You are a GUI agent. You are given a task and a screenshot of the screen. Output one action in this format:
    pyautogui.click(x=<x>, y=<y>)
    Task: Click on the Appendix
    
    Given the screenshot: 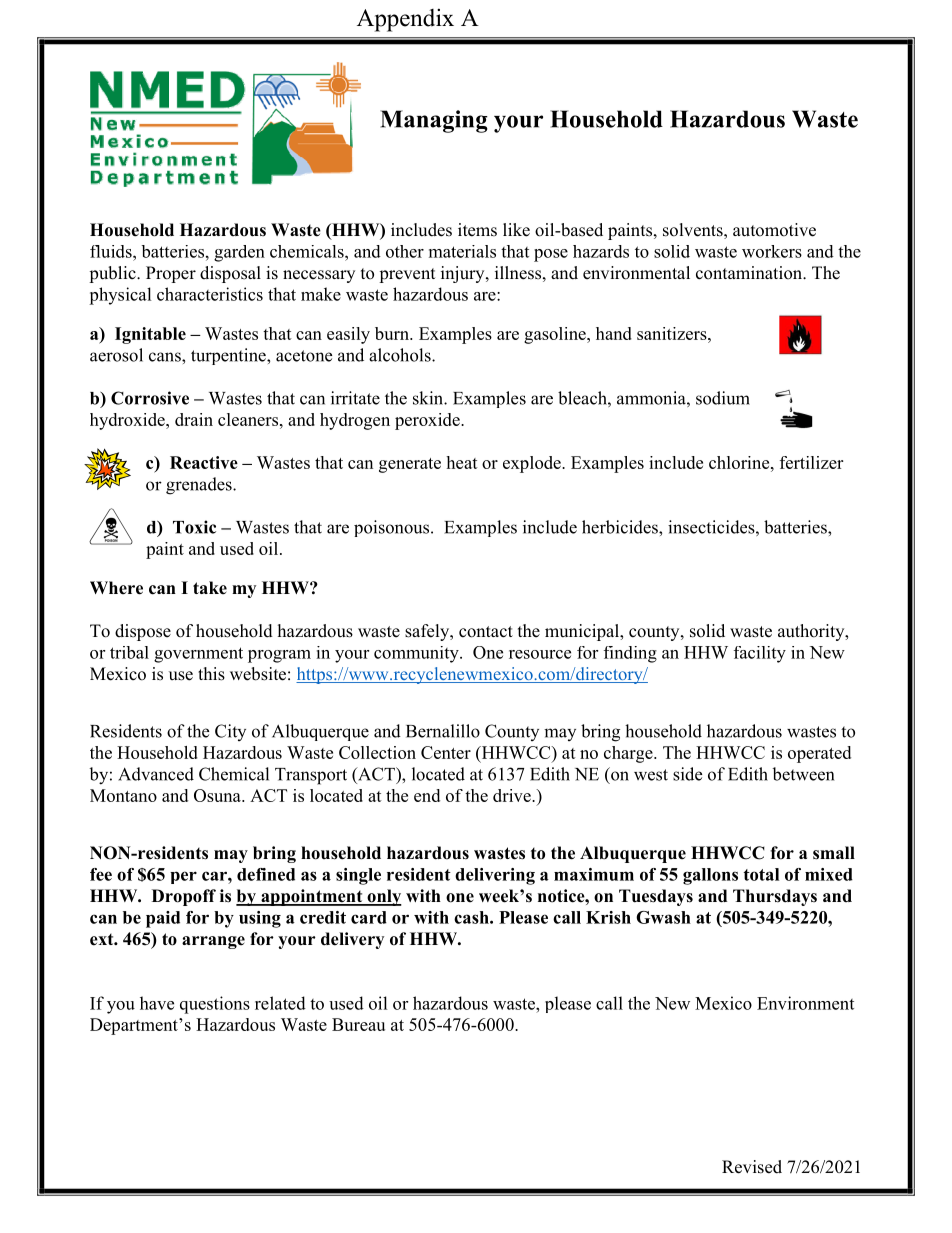 What is the action you would take?
    pyautogui.click(x=405, y=20)
